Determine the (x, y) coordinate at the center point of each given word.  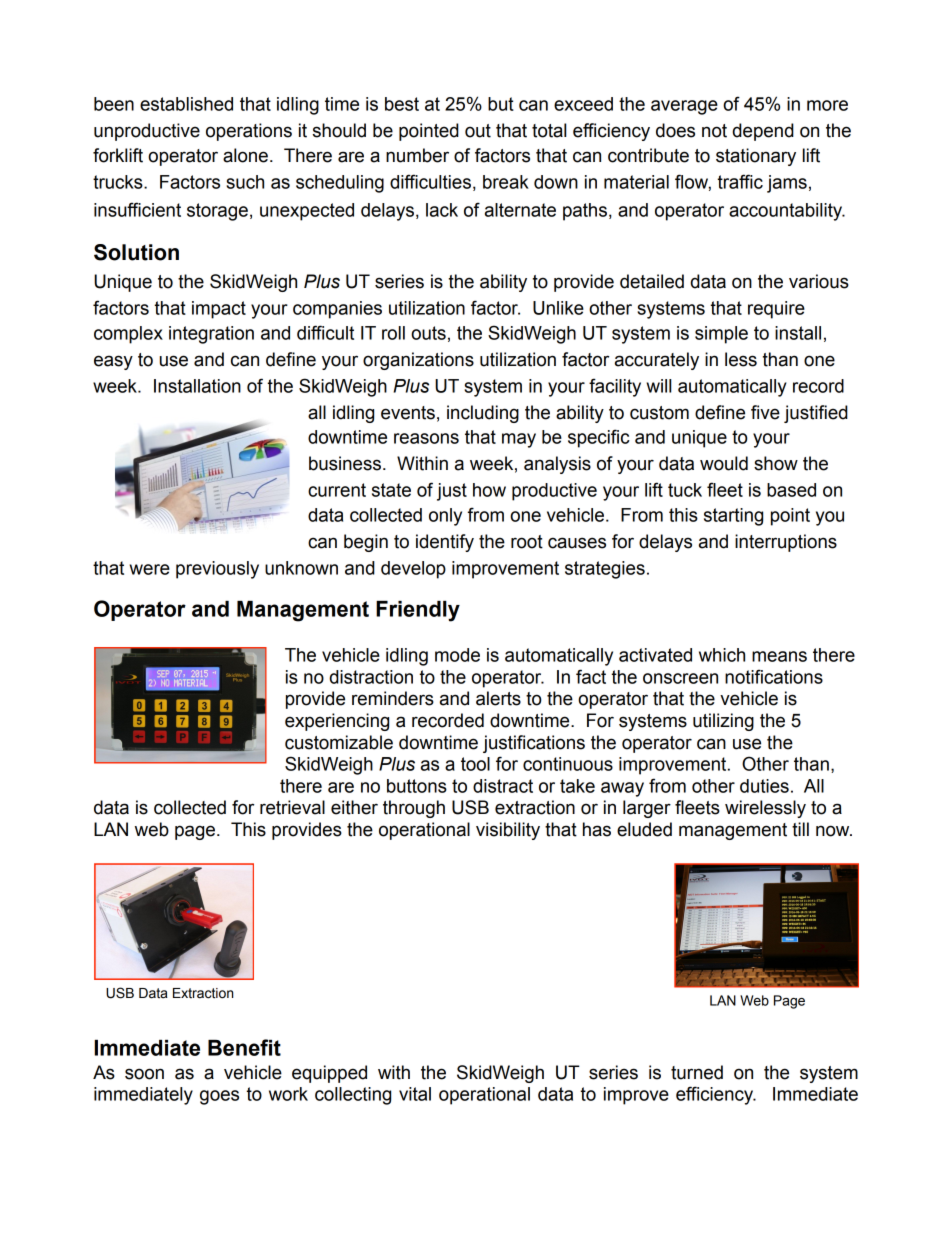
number (417, 155)
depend (763, 132)
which (722, 655)
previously (217, 570)
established (186, 104)
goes (219, 1097)
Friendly (418, 611)
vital (415, 1094)
